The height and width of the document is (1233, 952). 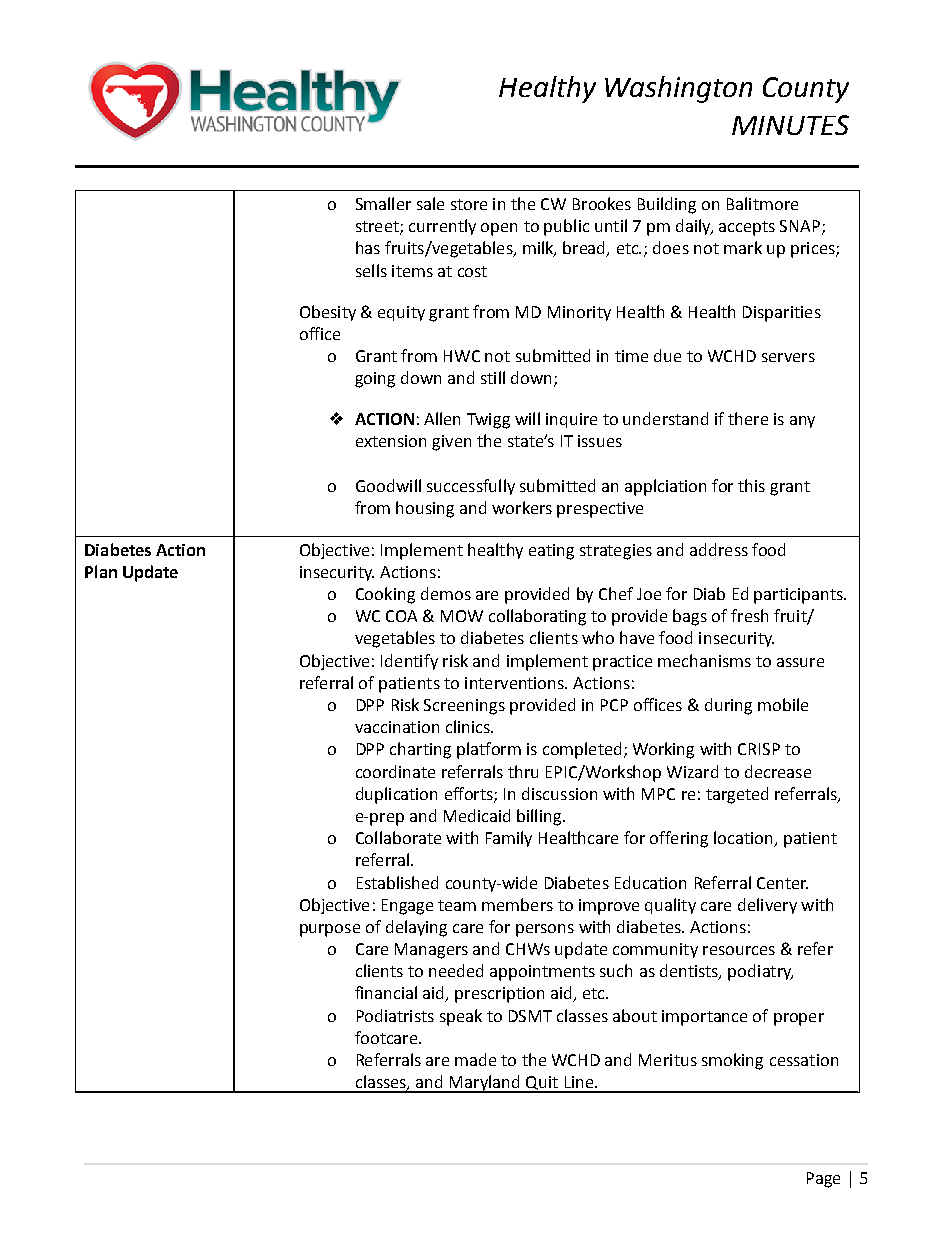 I want to click on this, so click(x=751, y=485).
